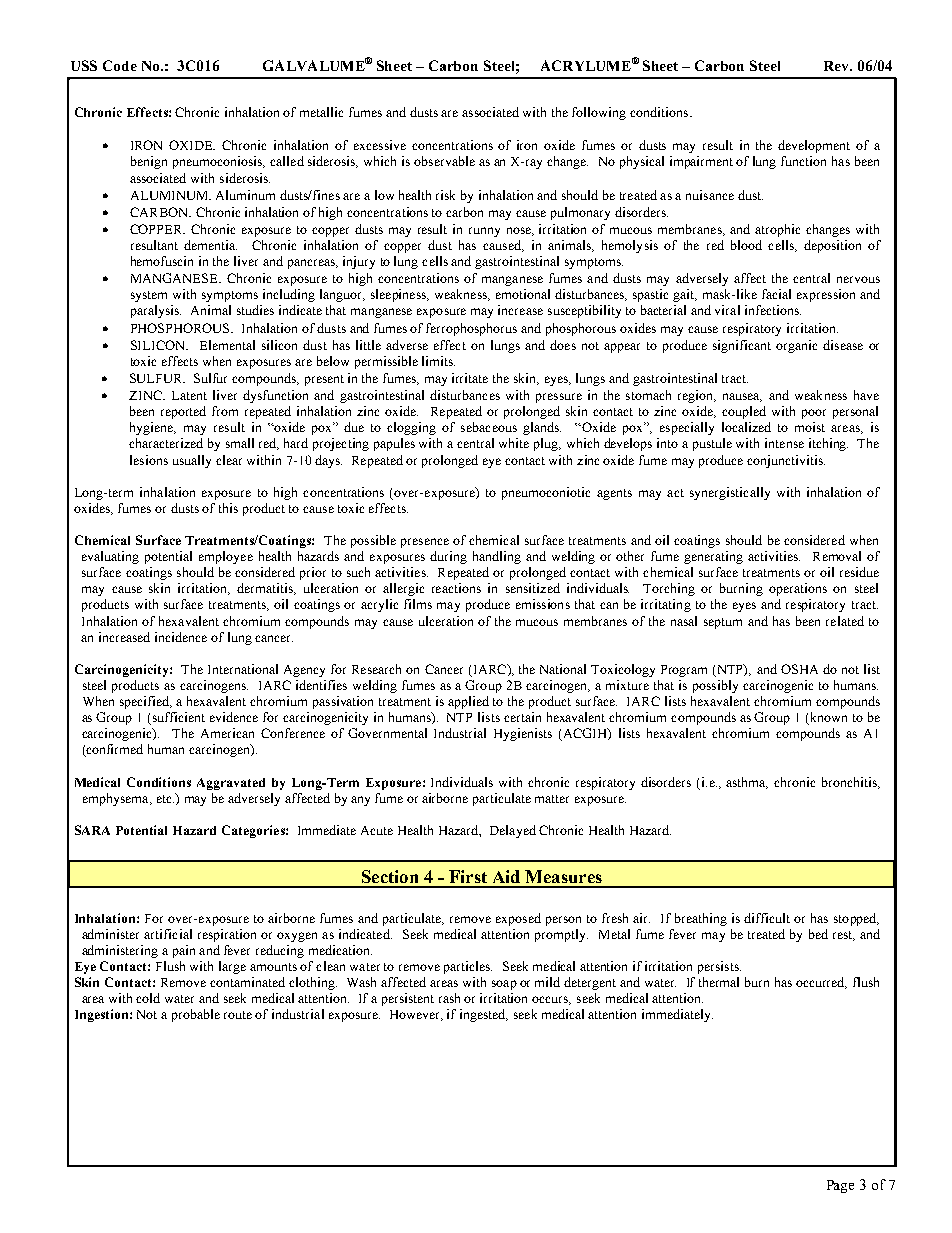 The width and height of the document is (952, 1233). I want to click on reactions, so click(456, 588).
